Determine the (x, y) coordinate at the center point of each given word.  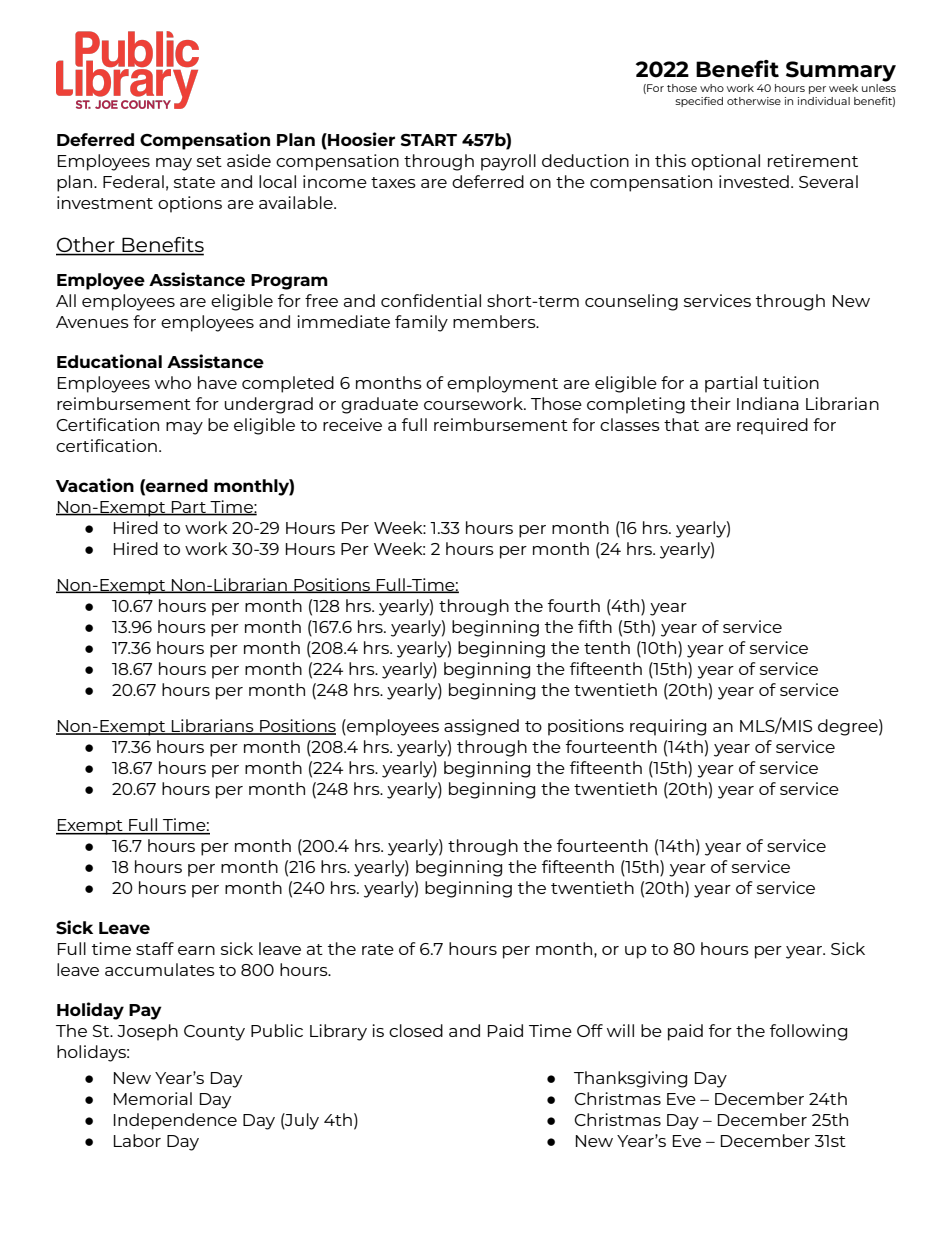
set (209, 161)
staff (155, 948)
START (429, 140)
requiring (668, 727)
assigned (481, 727)
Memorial (153, 1098)
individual (824, 101)
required (772, 426)
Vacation (95, 485)
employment (502, 384)
